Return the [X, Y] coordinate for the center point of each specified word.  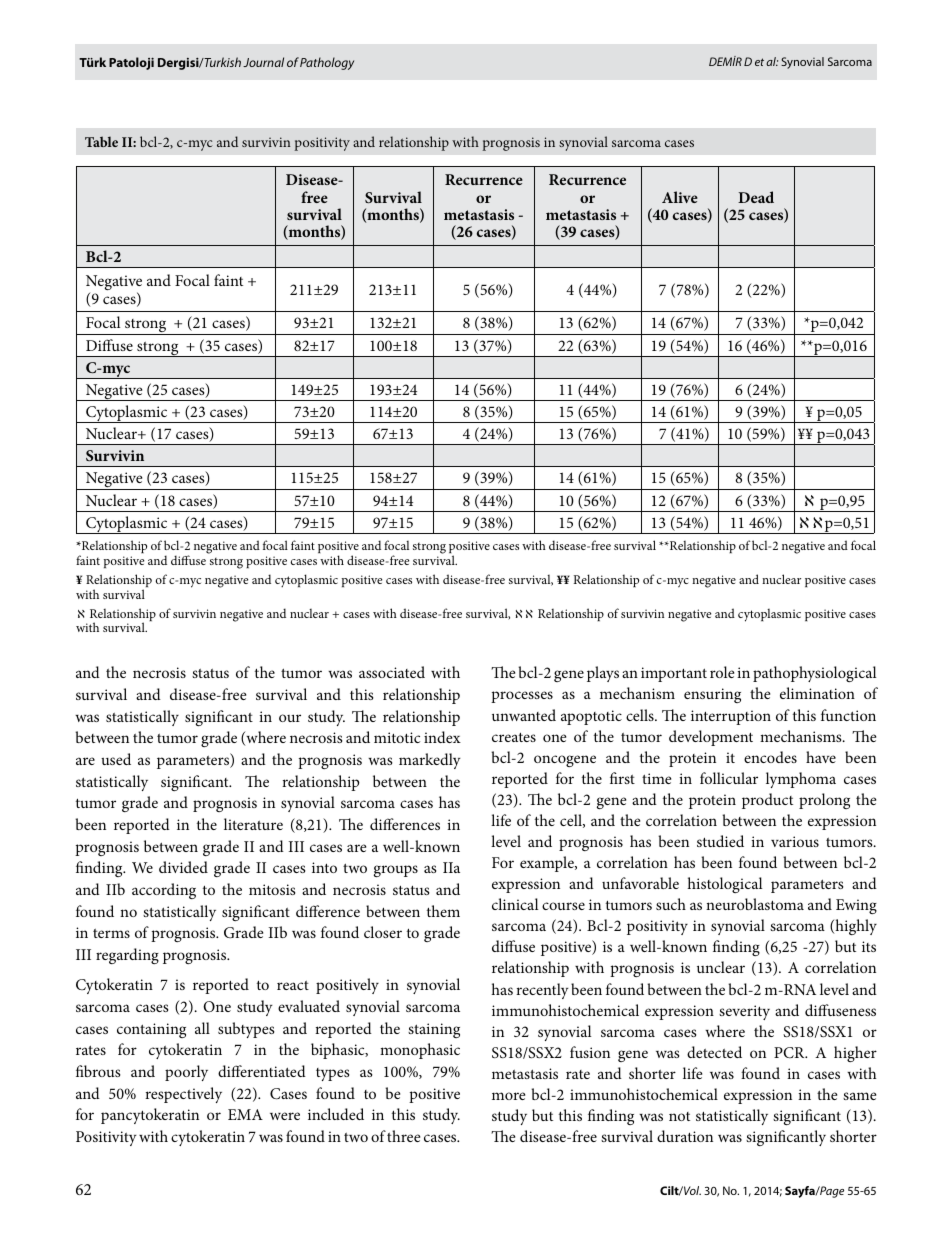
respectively [183, 1095]
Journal [263, 62]
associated [392, 672]
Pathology [327, 63]
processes [522, 697]
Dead [756, 197]
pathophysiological [814, 674]
